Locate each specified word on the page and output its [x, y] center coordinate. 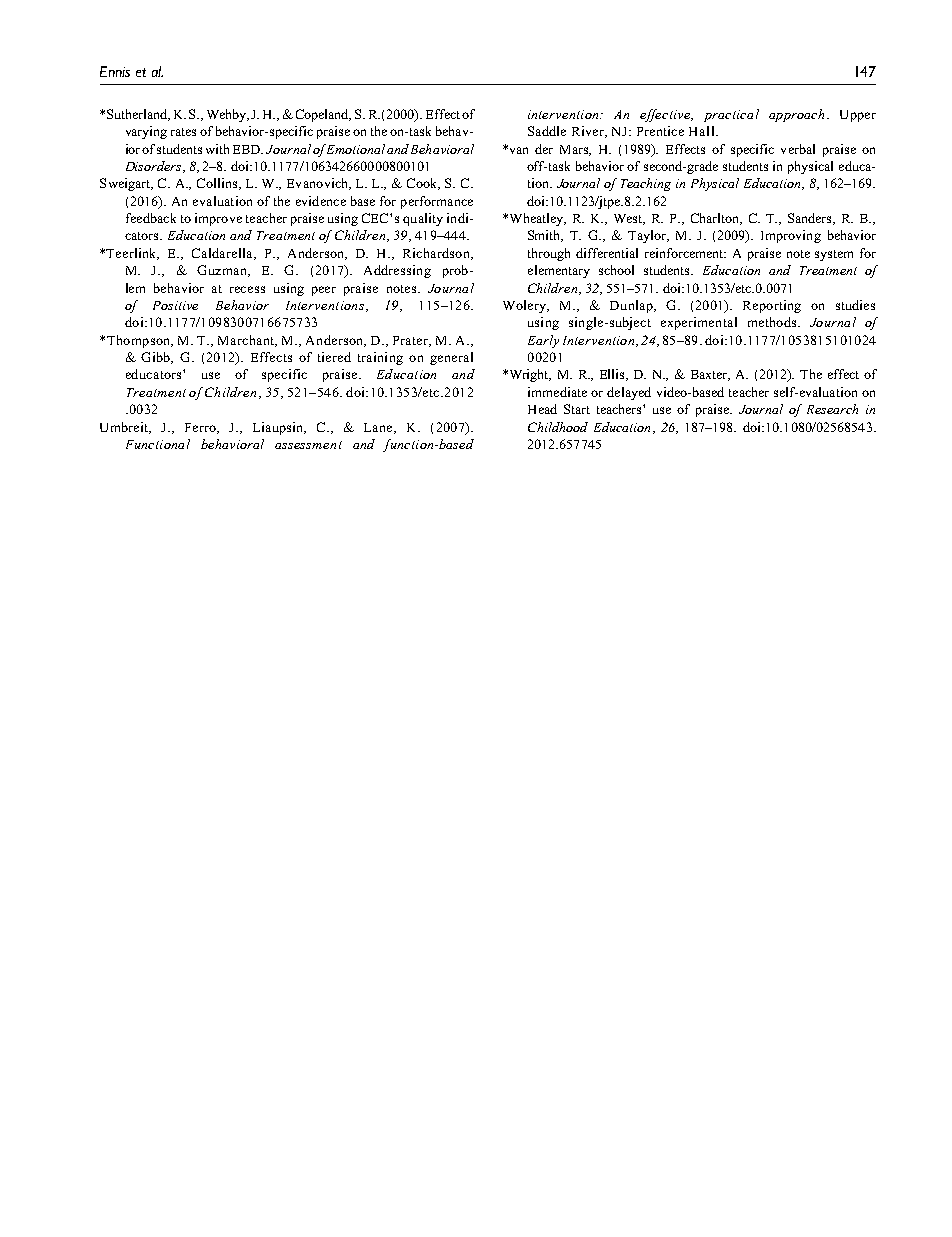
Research [832, 409]
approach [796, 115]
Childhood [558, 427]
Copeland [323, 115]
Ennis [115, 71]
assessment [308, 445]
